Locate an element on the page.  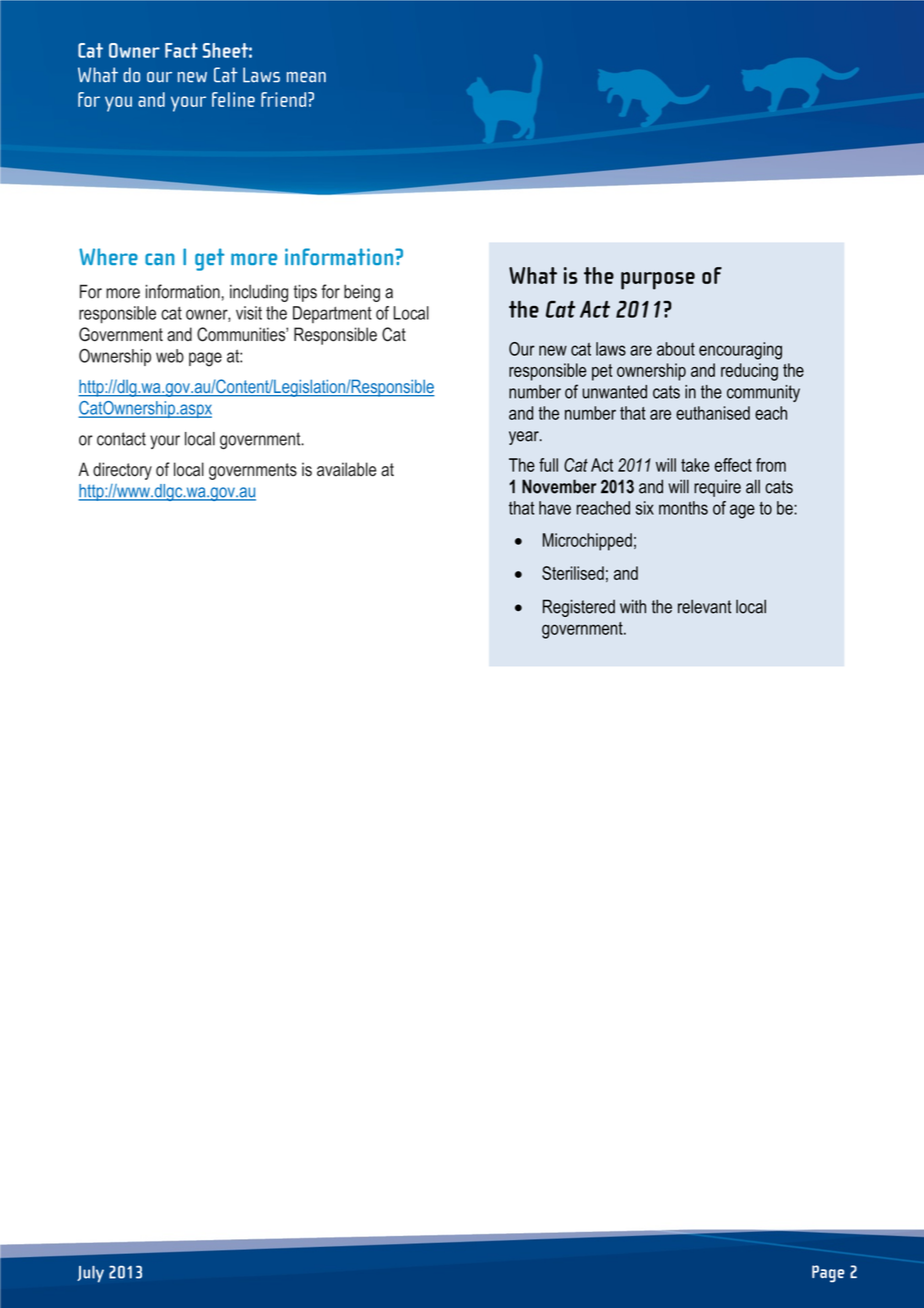
relevant is located at coordinates (705, 606).
